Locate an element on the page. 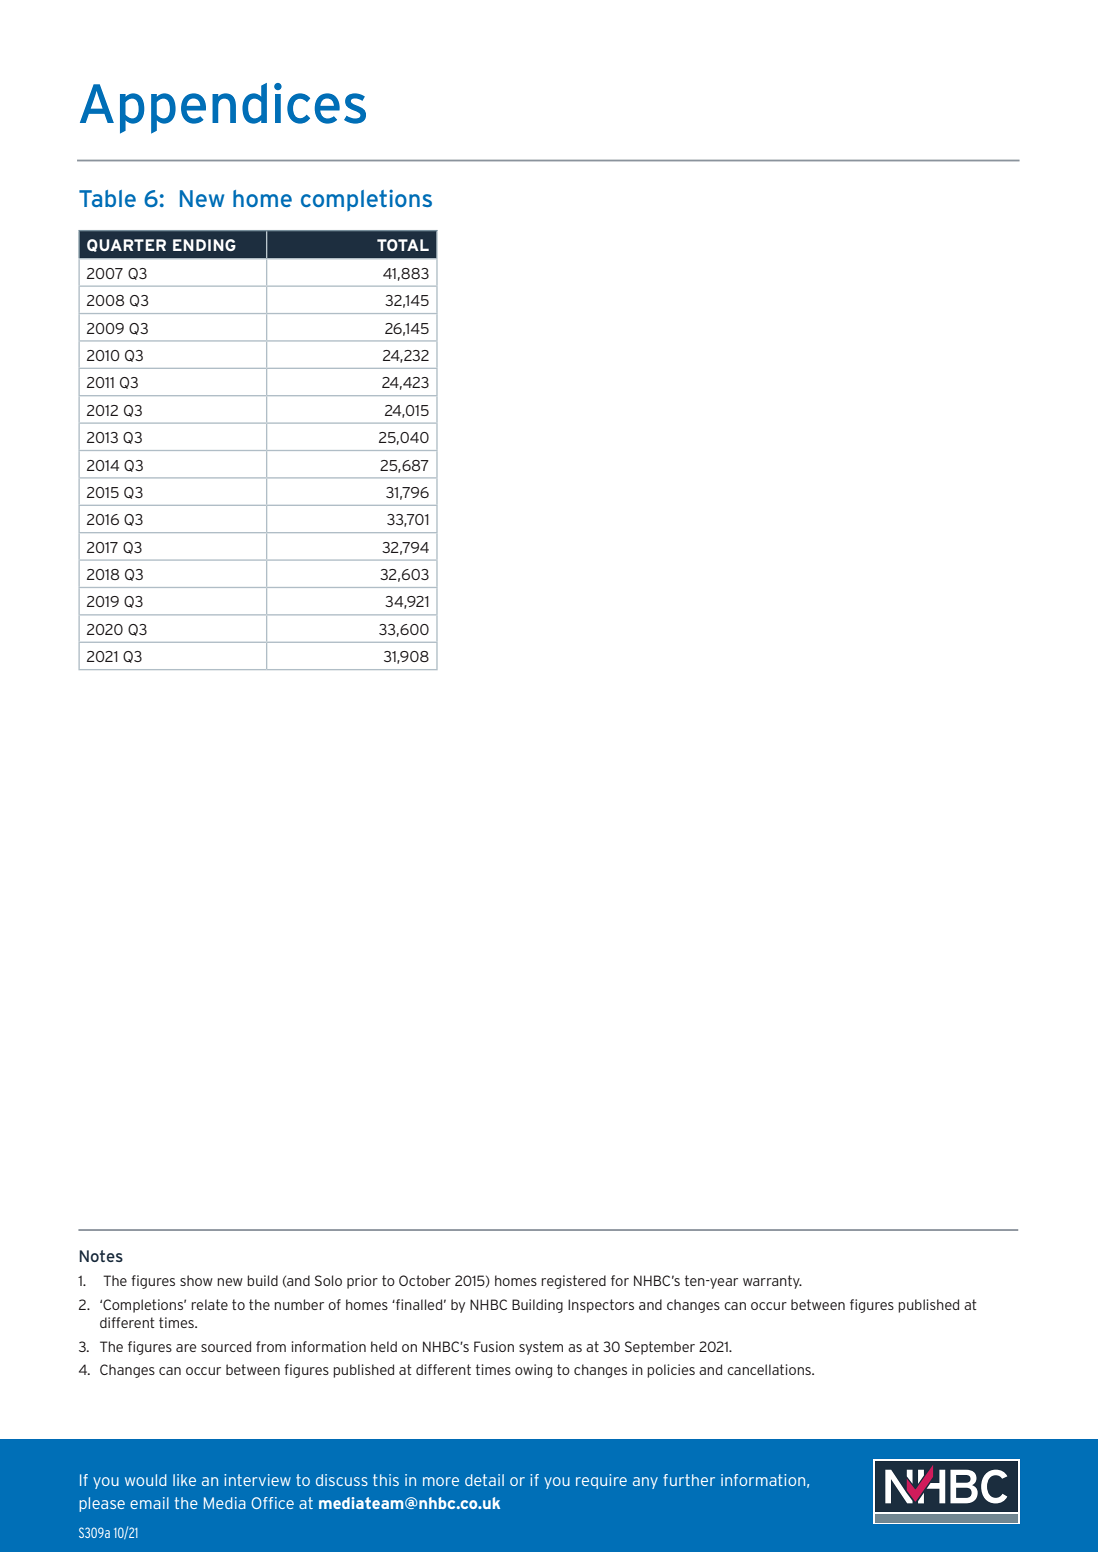 The image size is (1098, 1552). like is located at coordinates (184, 1480).
